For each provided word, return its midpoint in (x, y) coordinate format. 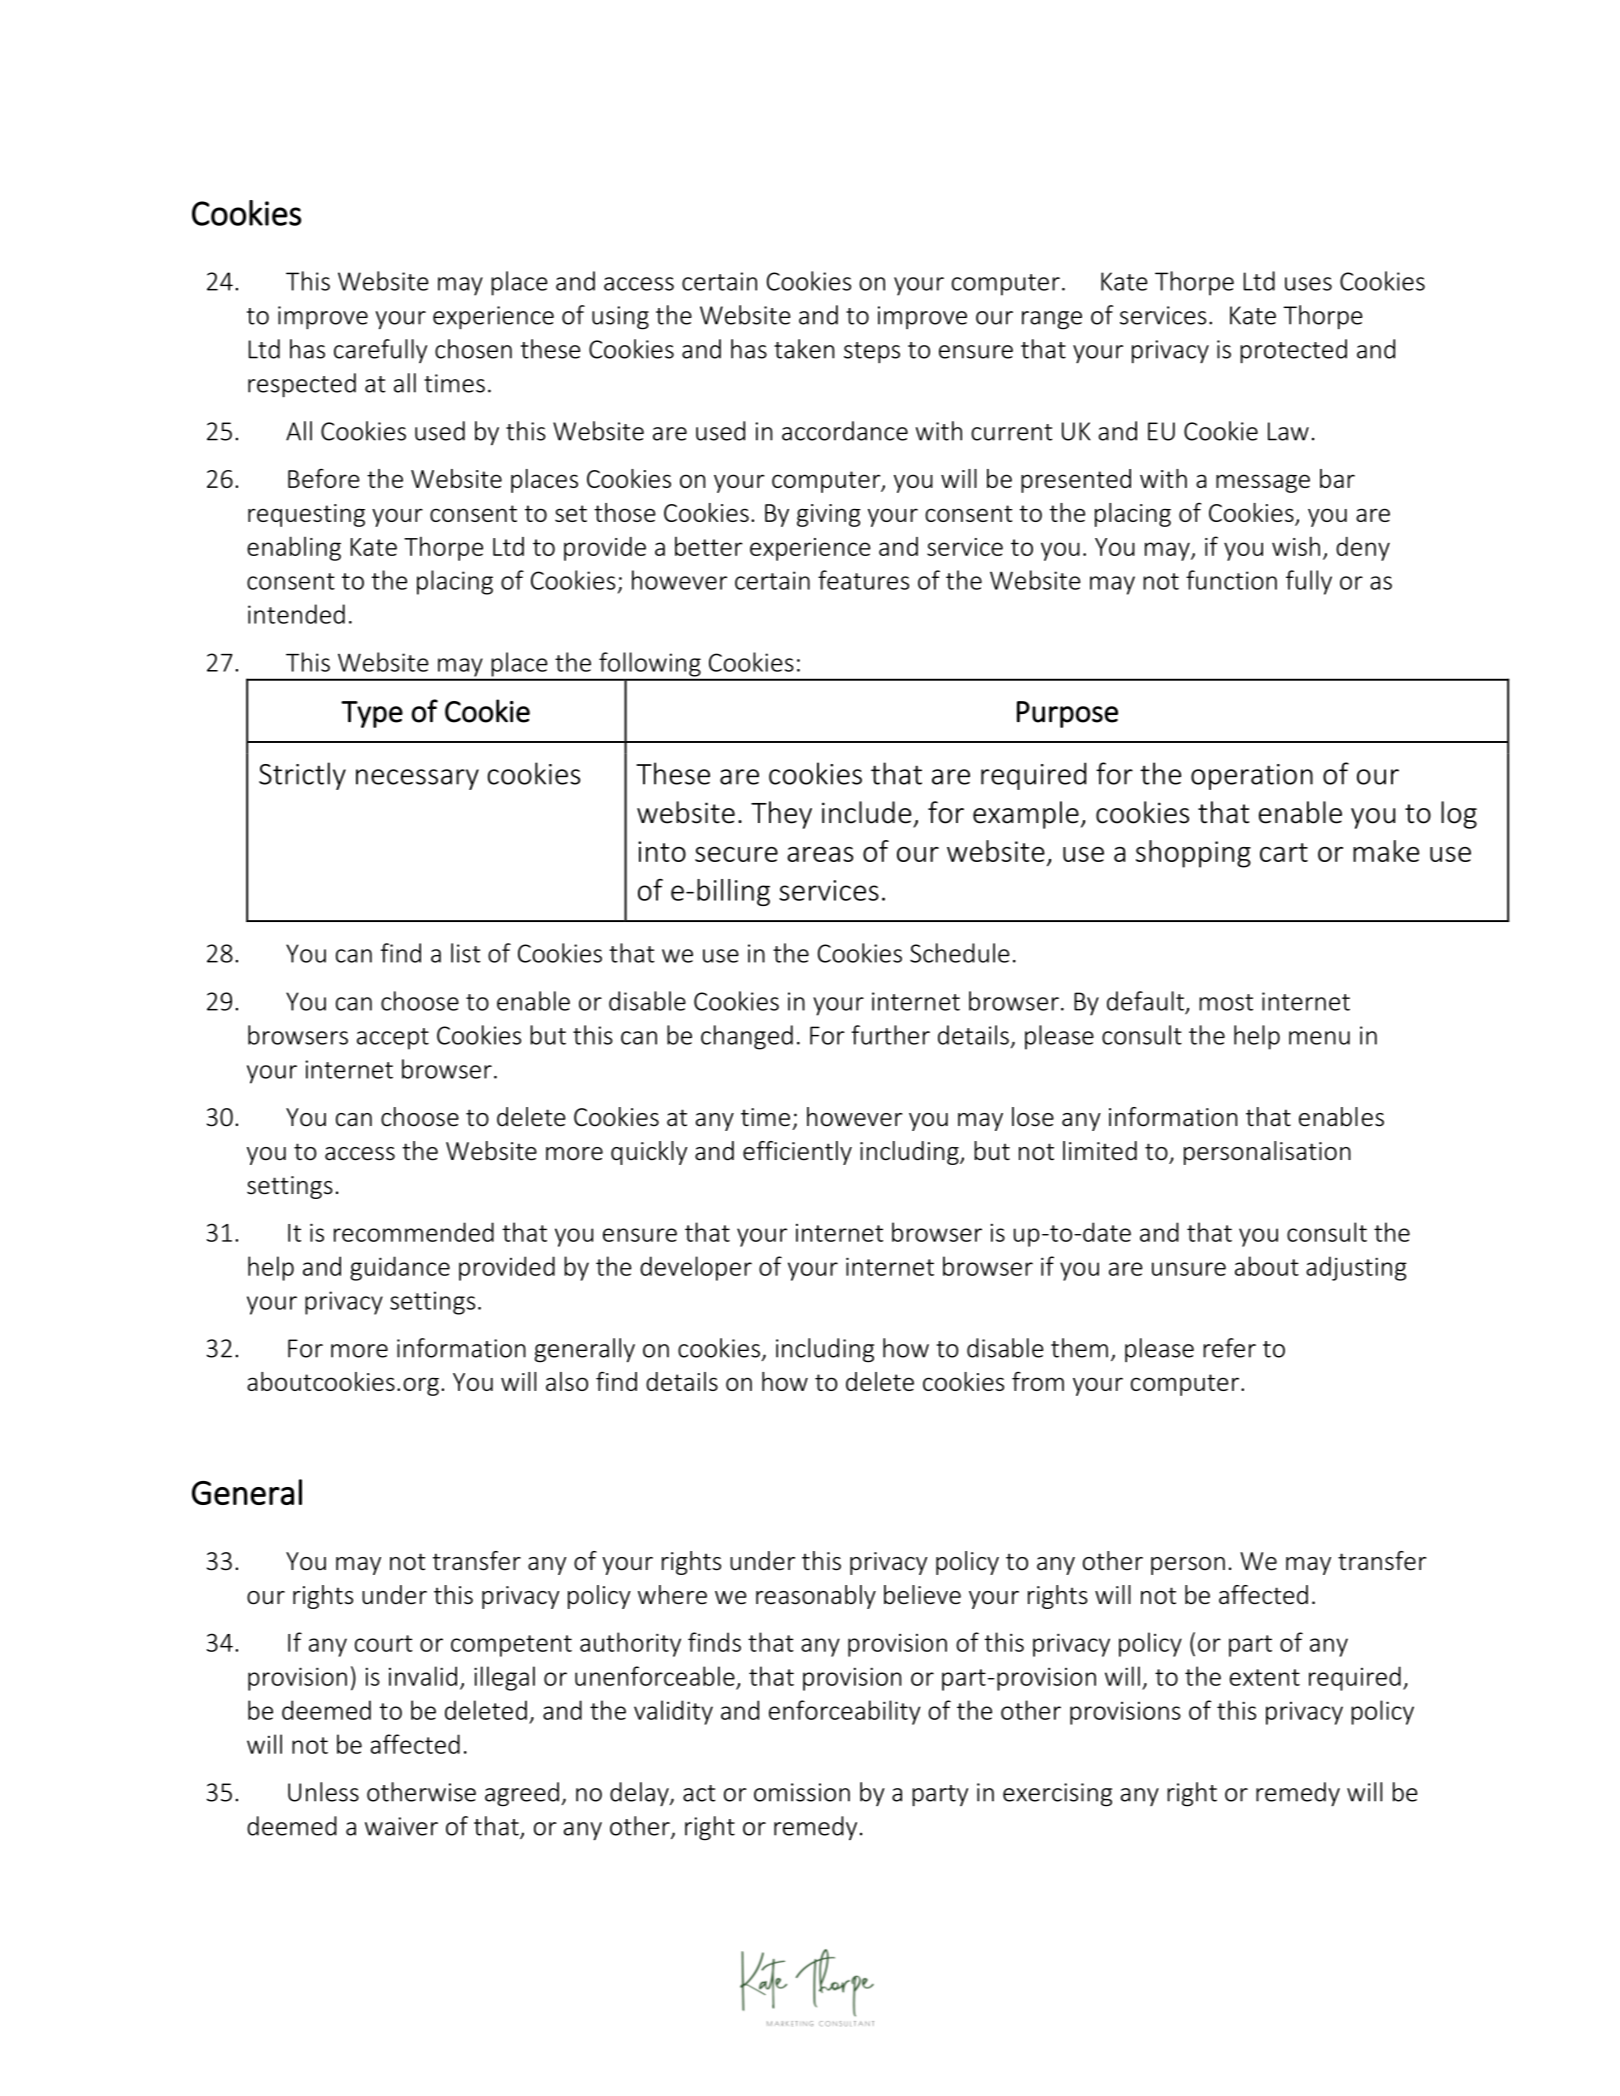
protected (1293, 351)
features (863, 580)
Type (372, 714)
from (1038, 1381)
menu (1319, 1038)
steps (872, 353)
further (890, 1035)
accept (393, 1039)
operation (1252, 777)
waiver (401, 1826)
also (567, 1381)
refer (1229, 1348)
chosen (473, 349)
